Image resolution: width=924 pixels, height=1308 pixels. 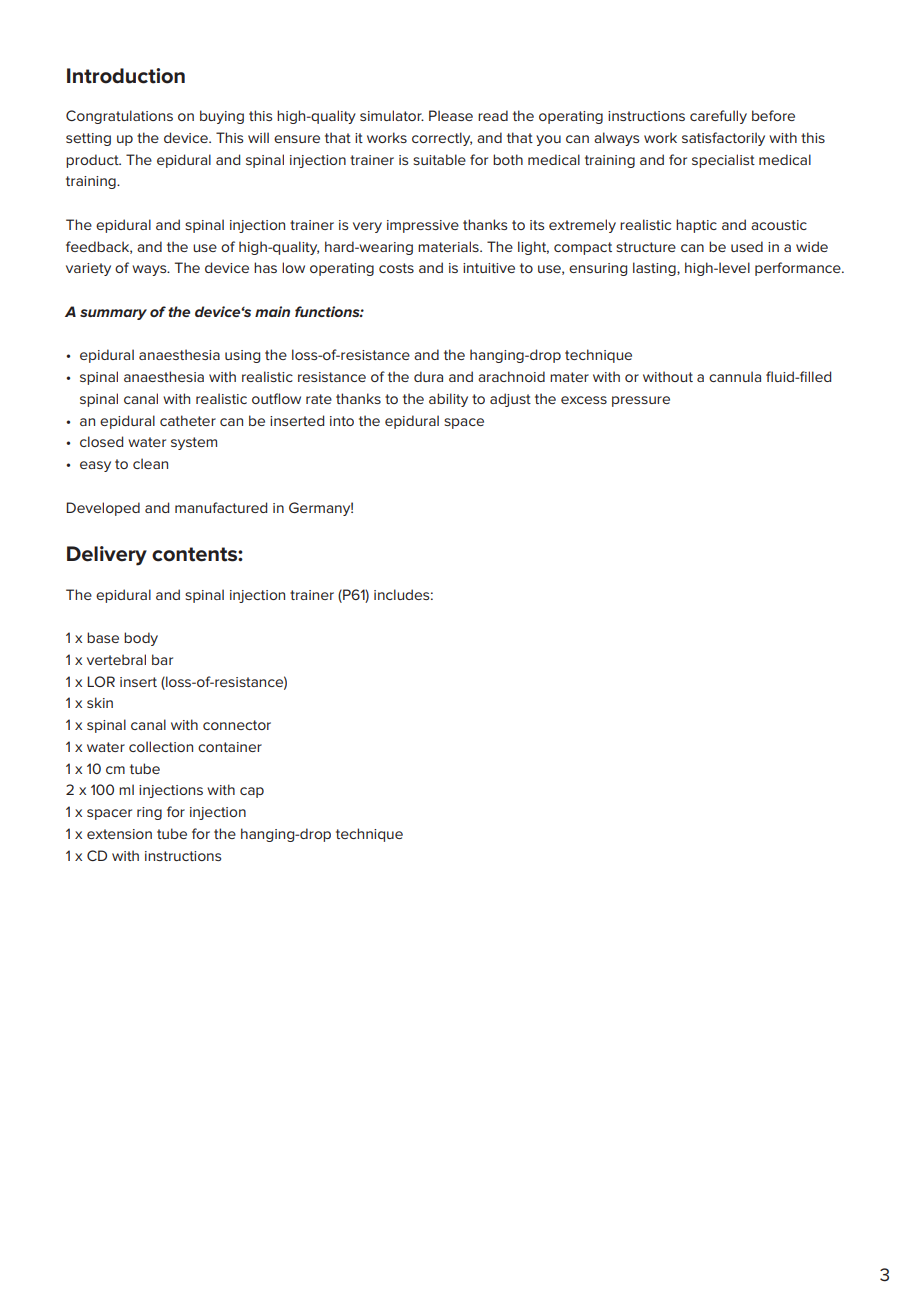 What do you see at coordinates (451, 115) in the screenshot?
I see `Please` at bounding box center [451, 115].
